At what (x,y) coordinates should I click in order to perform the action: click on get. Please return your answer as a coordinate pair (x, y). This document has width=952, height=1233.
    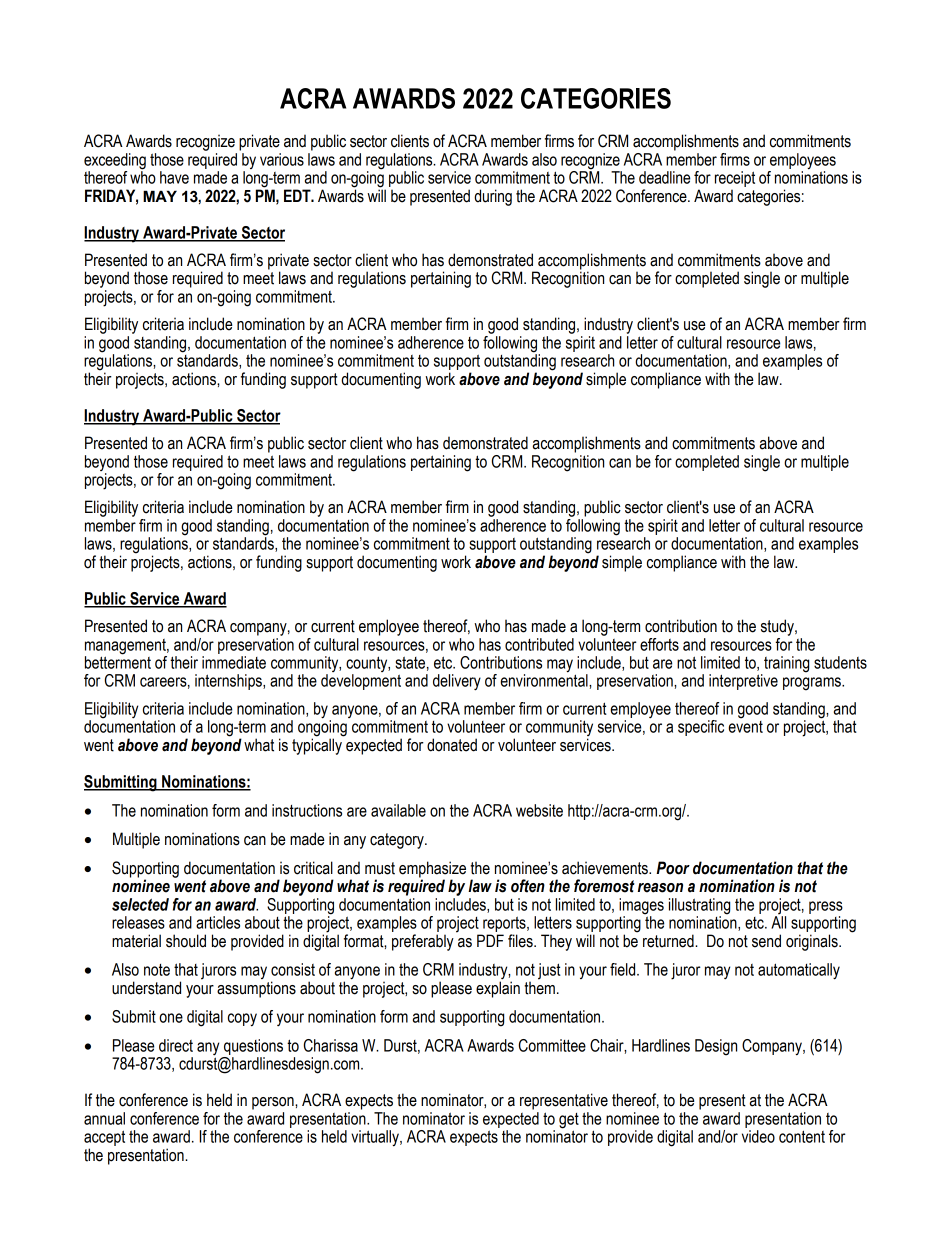
    Looking at the image, I should click on (569, 1122).
